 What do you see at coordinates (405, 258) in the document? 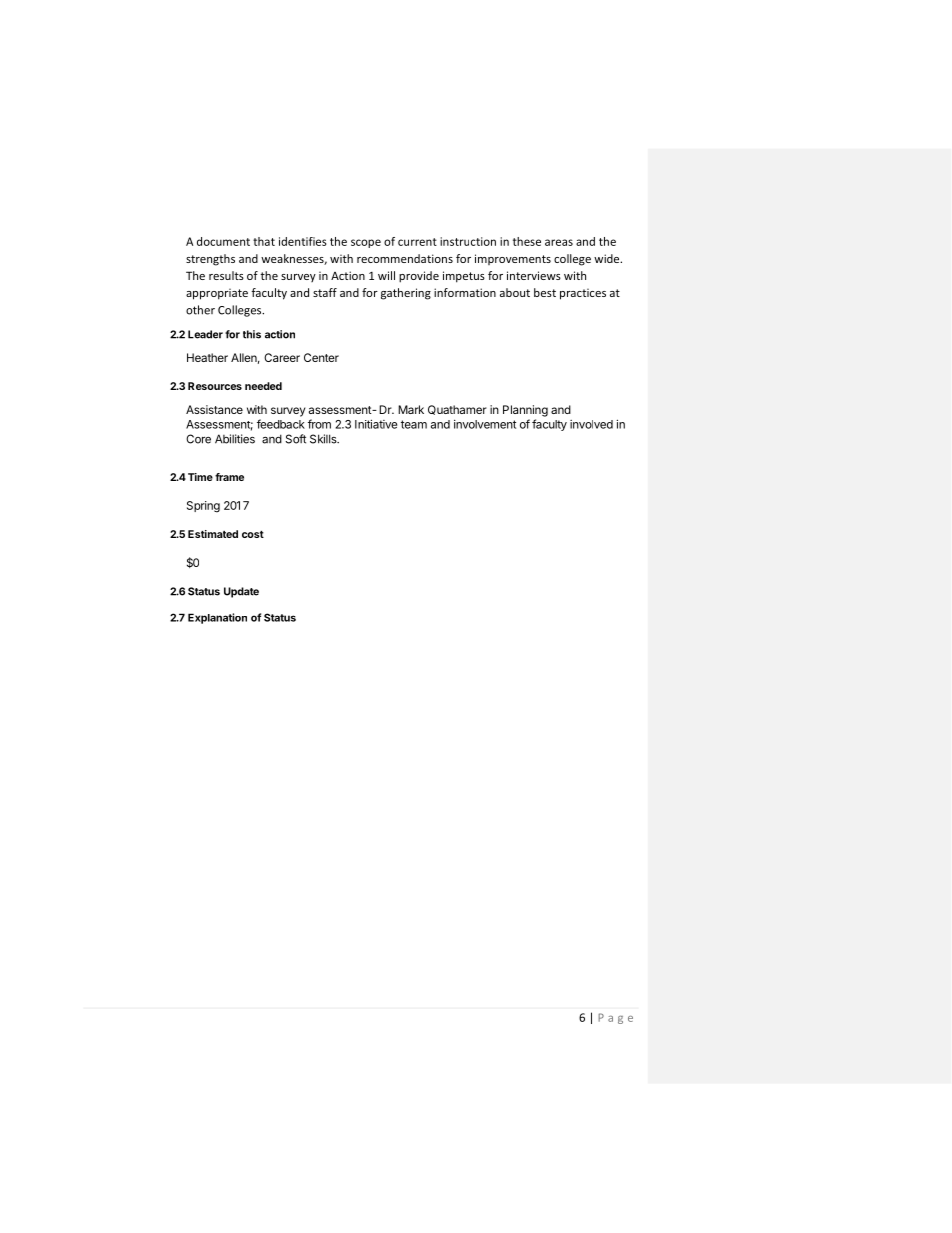
I see `recommendations` at bounding box center [405, 258].
